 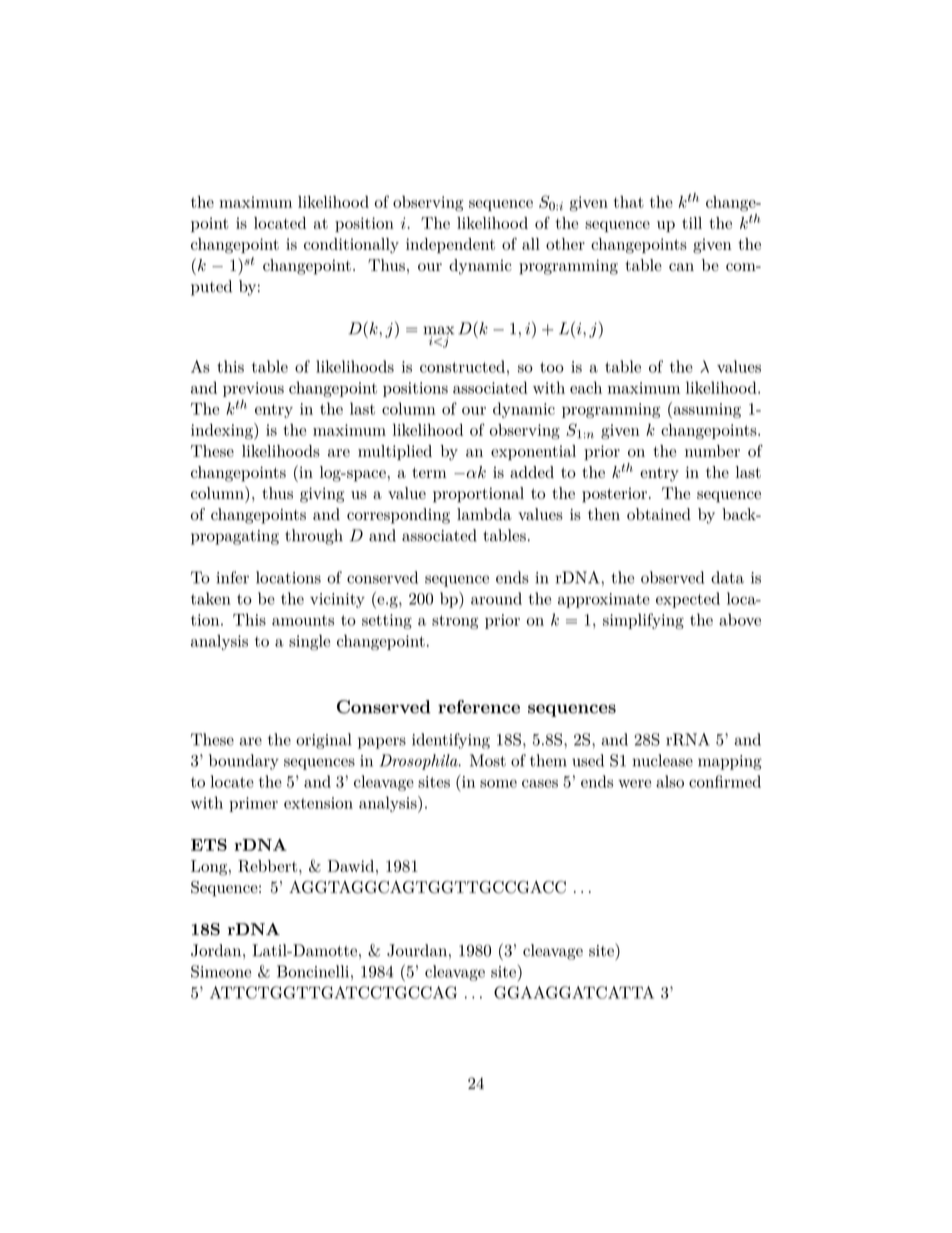 I want to click on single, so click(x=309, y=642).
